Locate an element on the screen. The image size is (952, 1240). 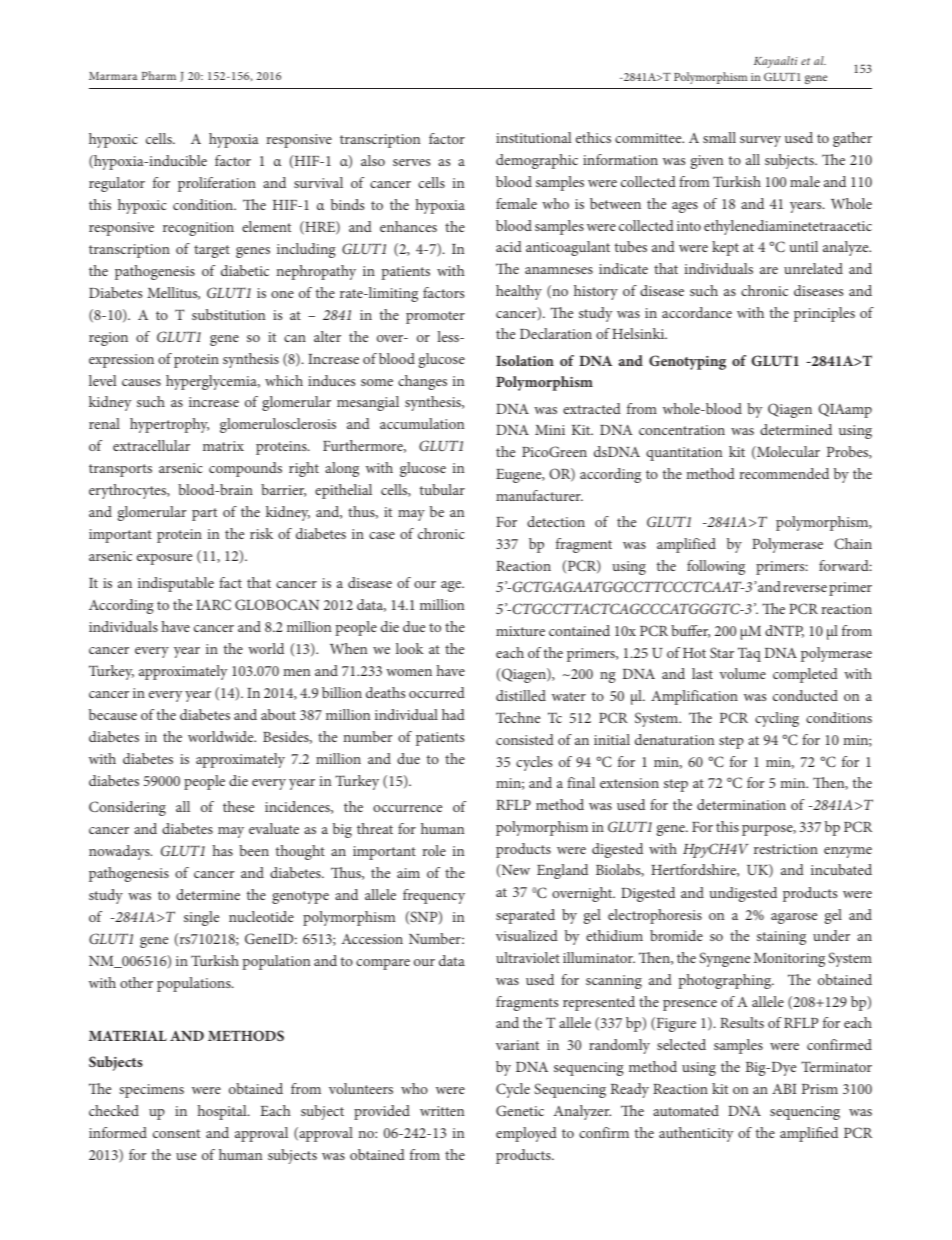
Pharm is located at coordinates (159, 75).
